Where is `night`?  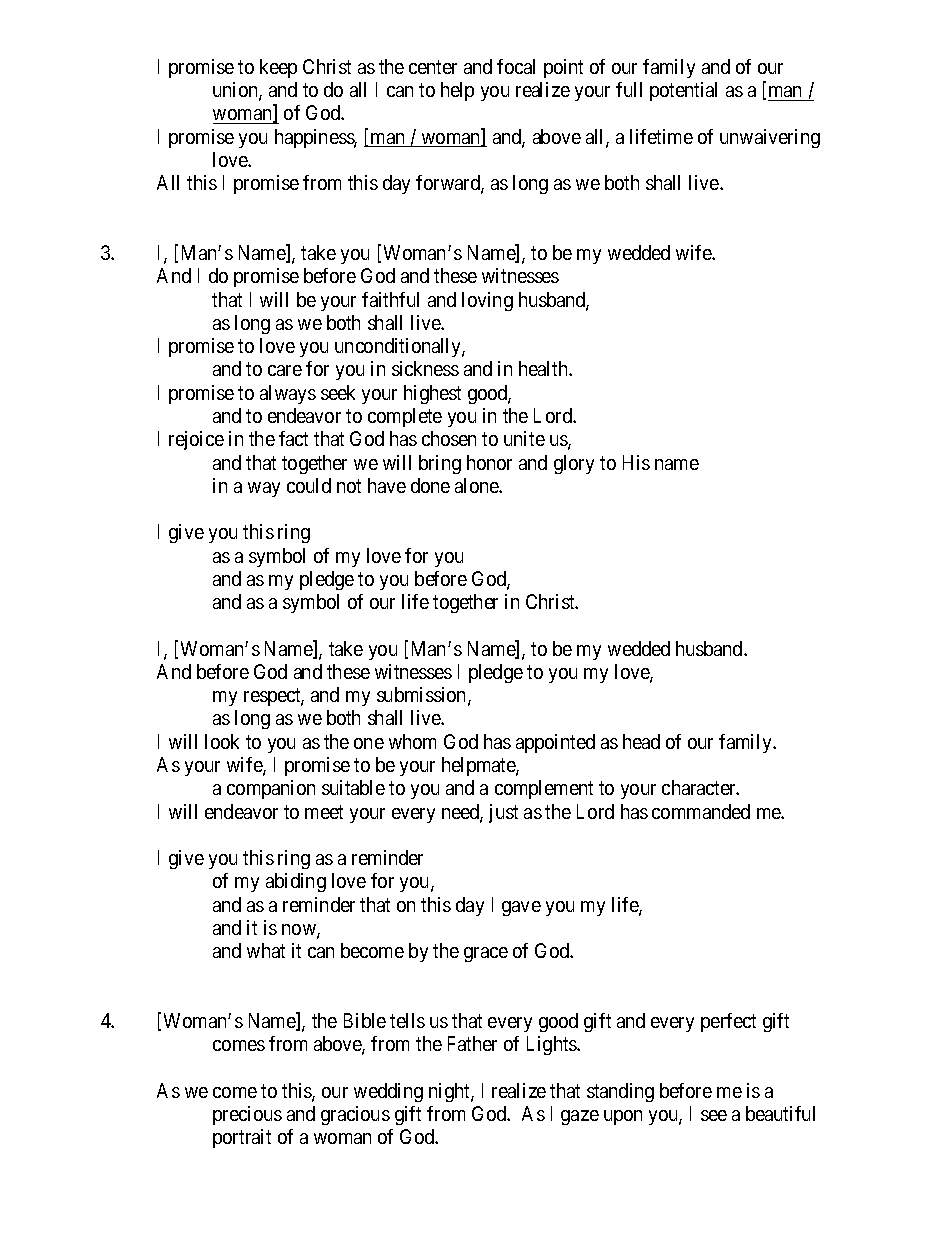
night is located at coordinates (450, 1092).
